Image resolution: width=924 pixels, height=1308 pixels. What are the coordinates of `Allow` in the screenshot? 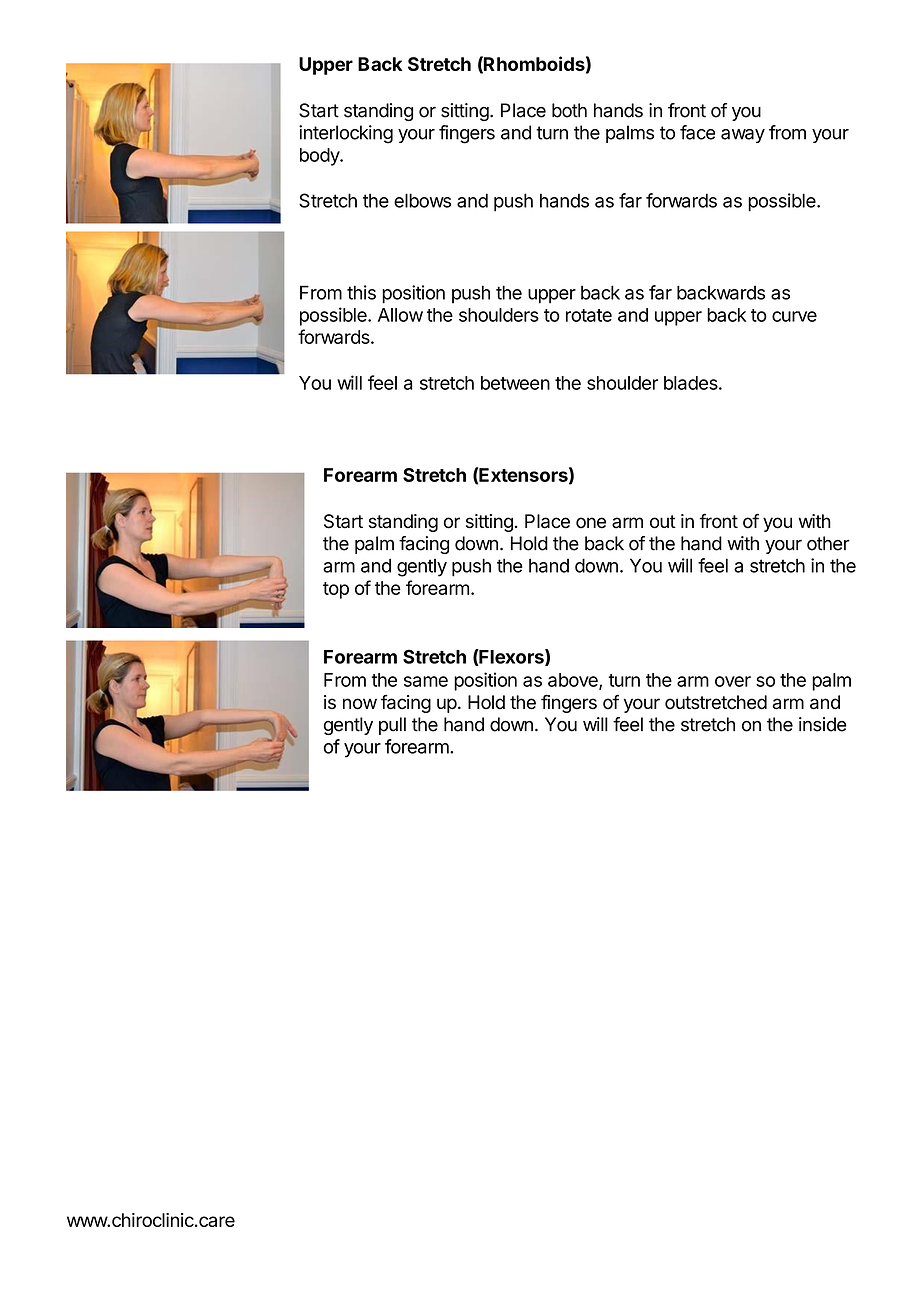 It's located at (400, 315).
